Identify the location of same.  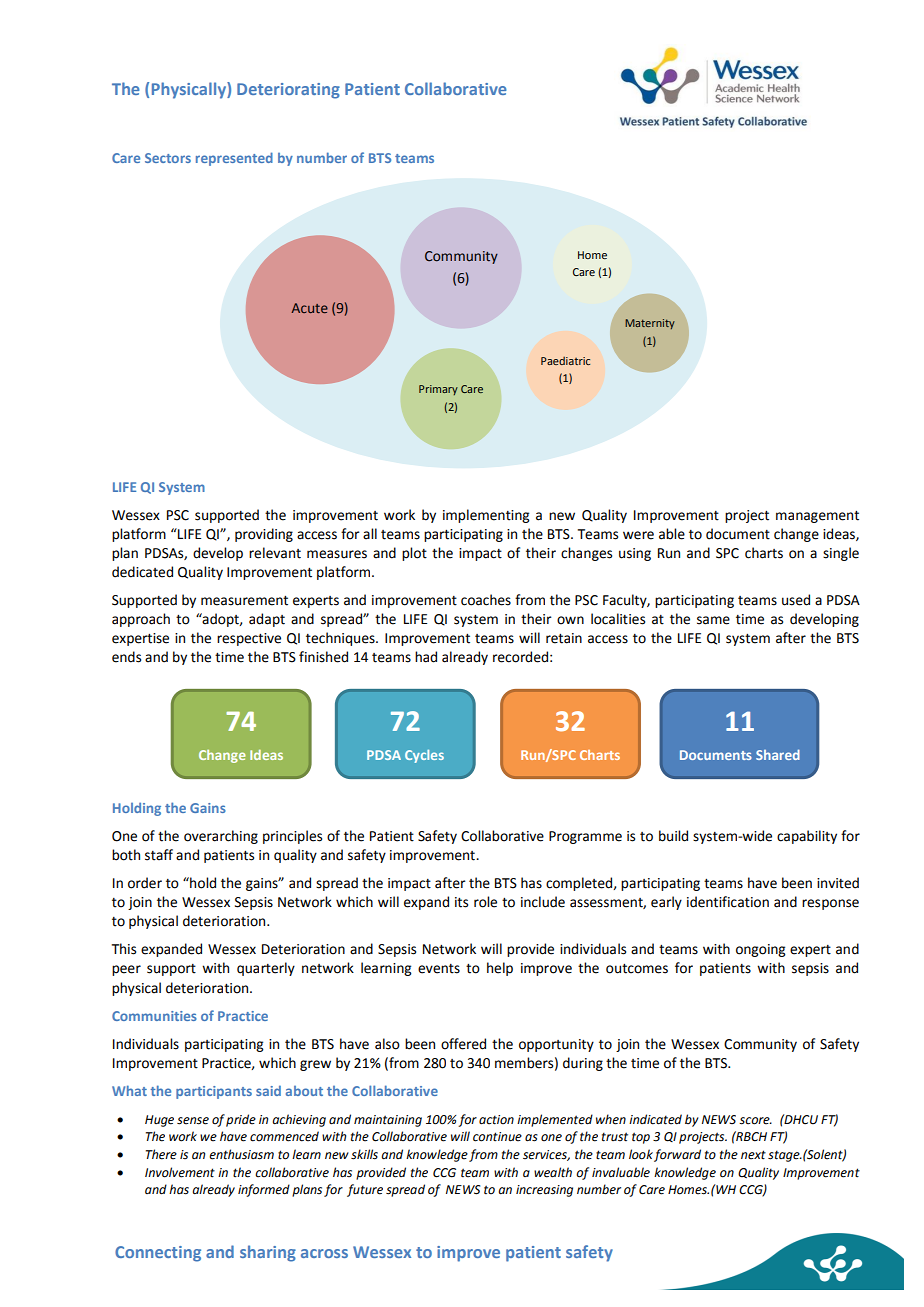
(713, 620).
